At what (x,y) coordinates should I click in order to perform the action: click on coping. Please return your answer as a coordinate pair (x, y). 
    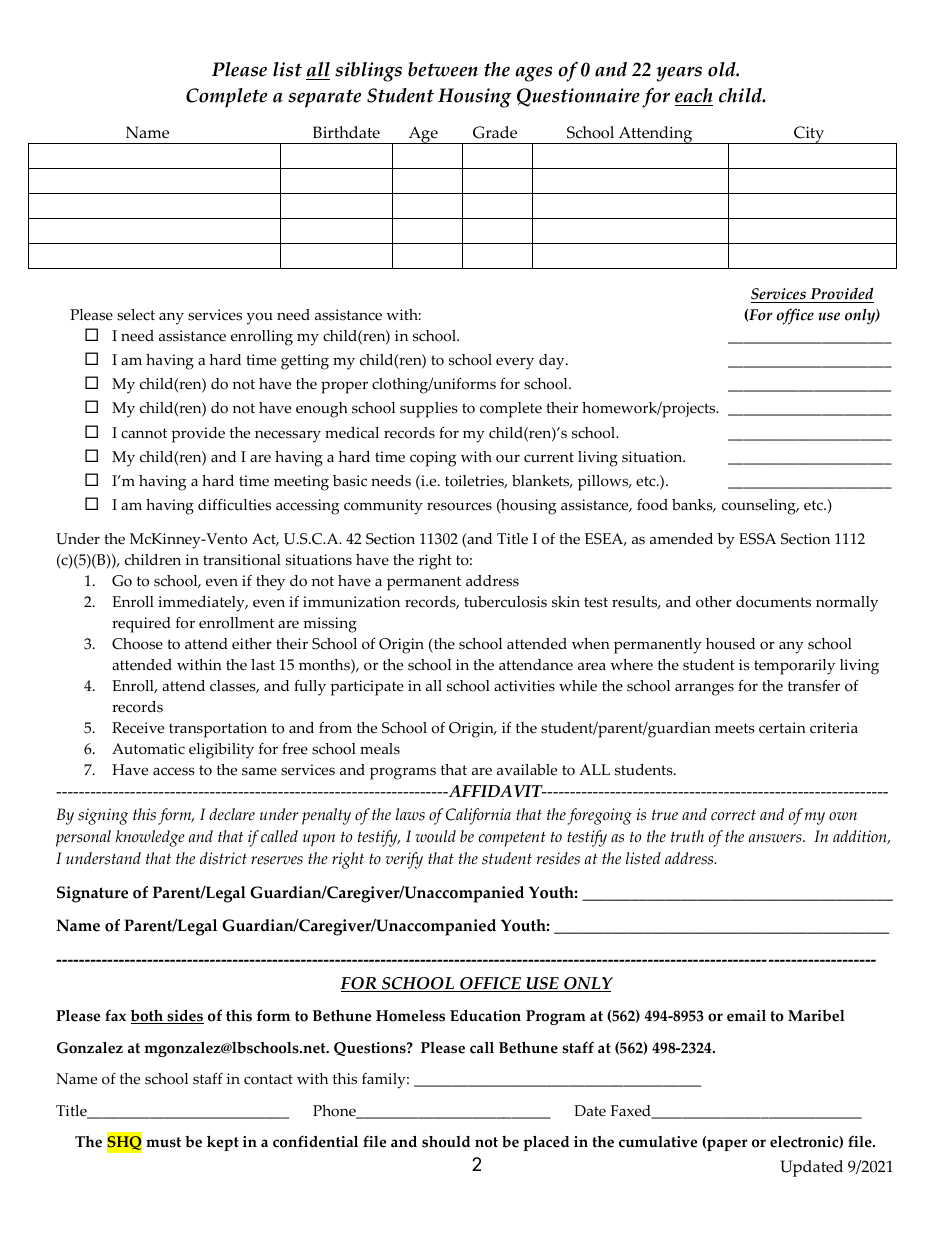
    Looking at the image, I should click on (433, 459).
